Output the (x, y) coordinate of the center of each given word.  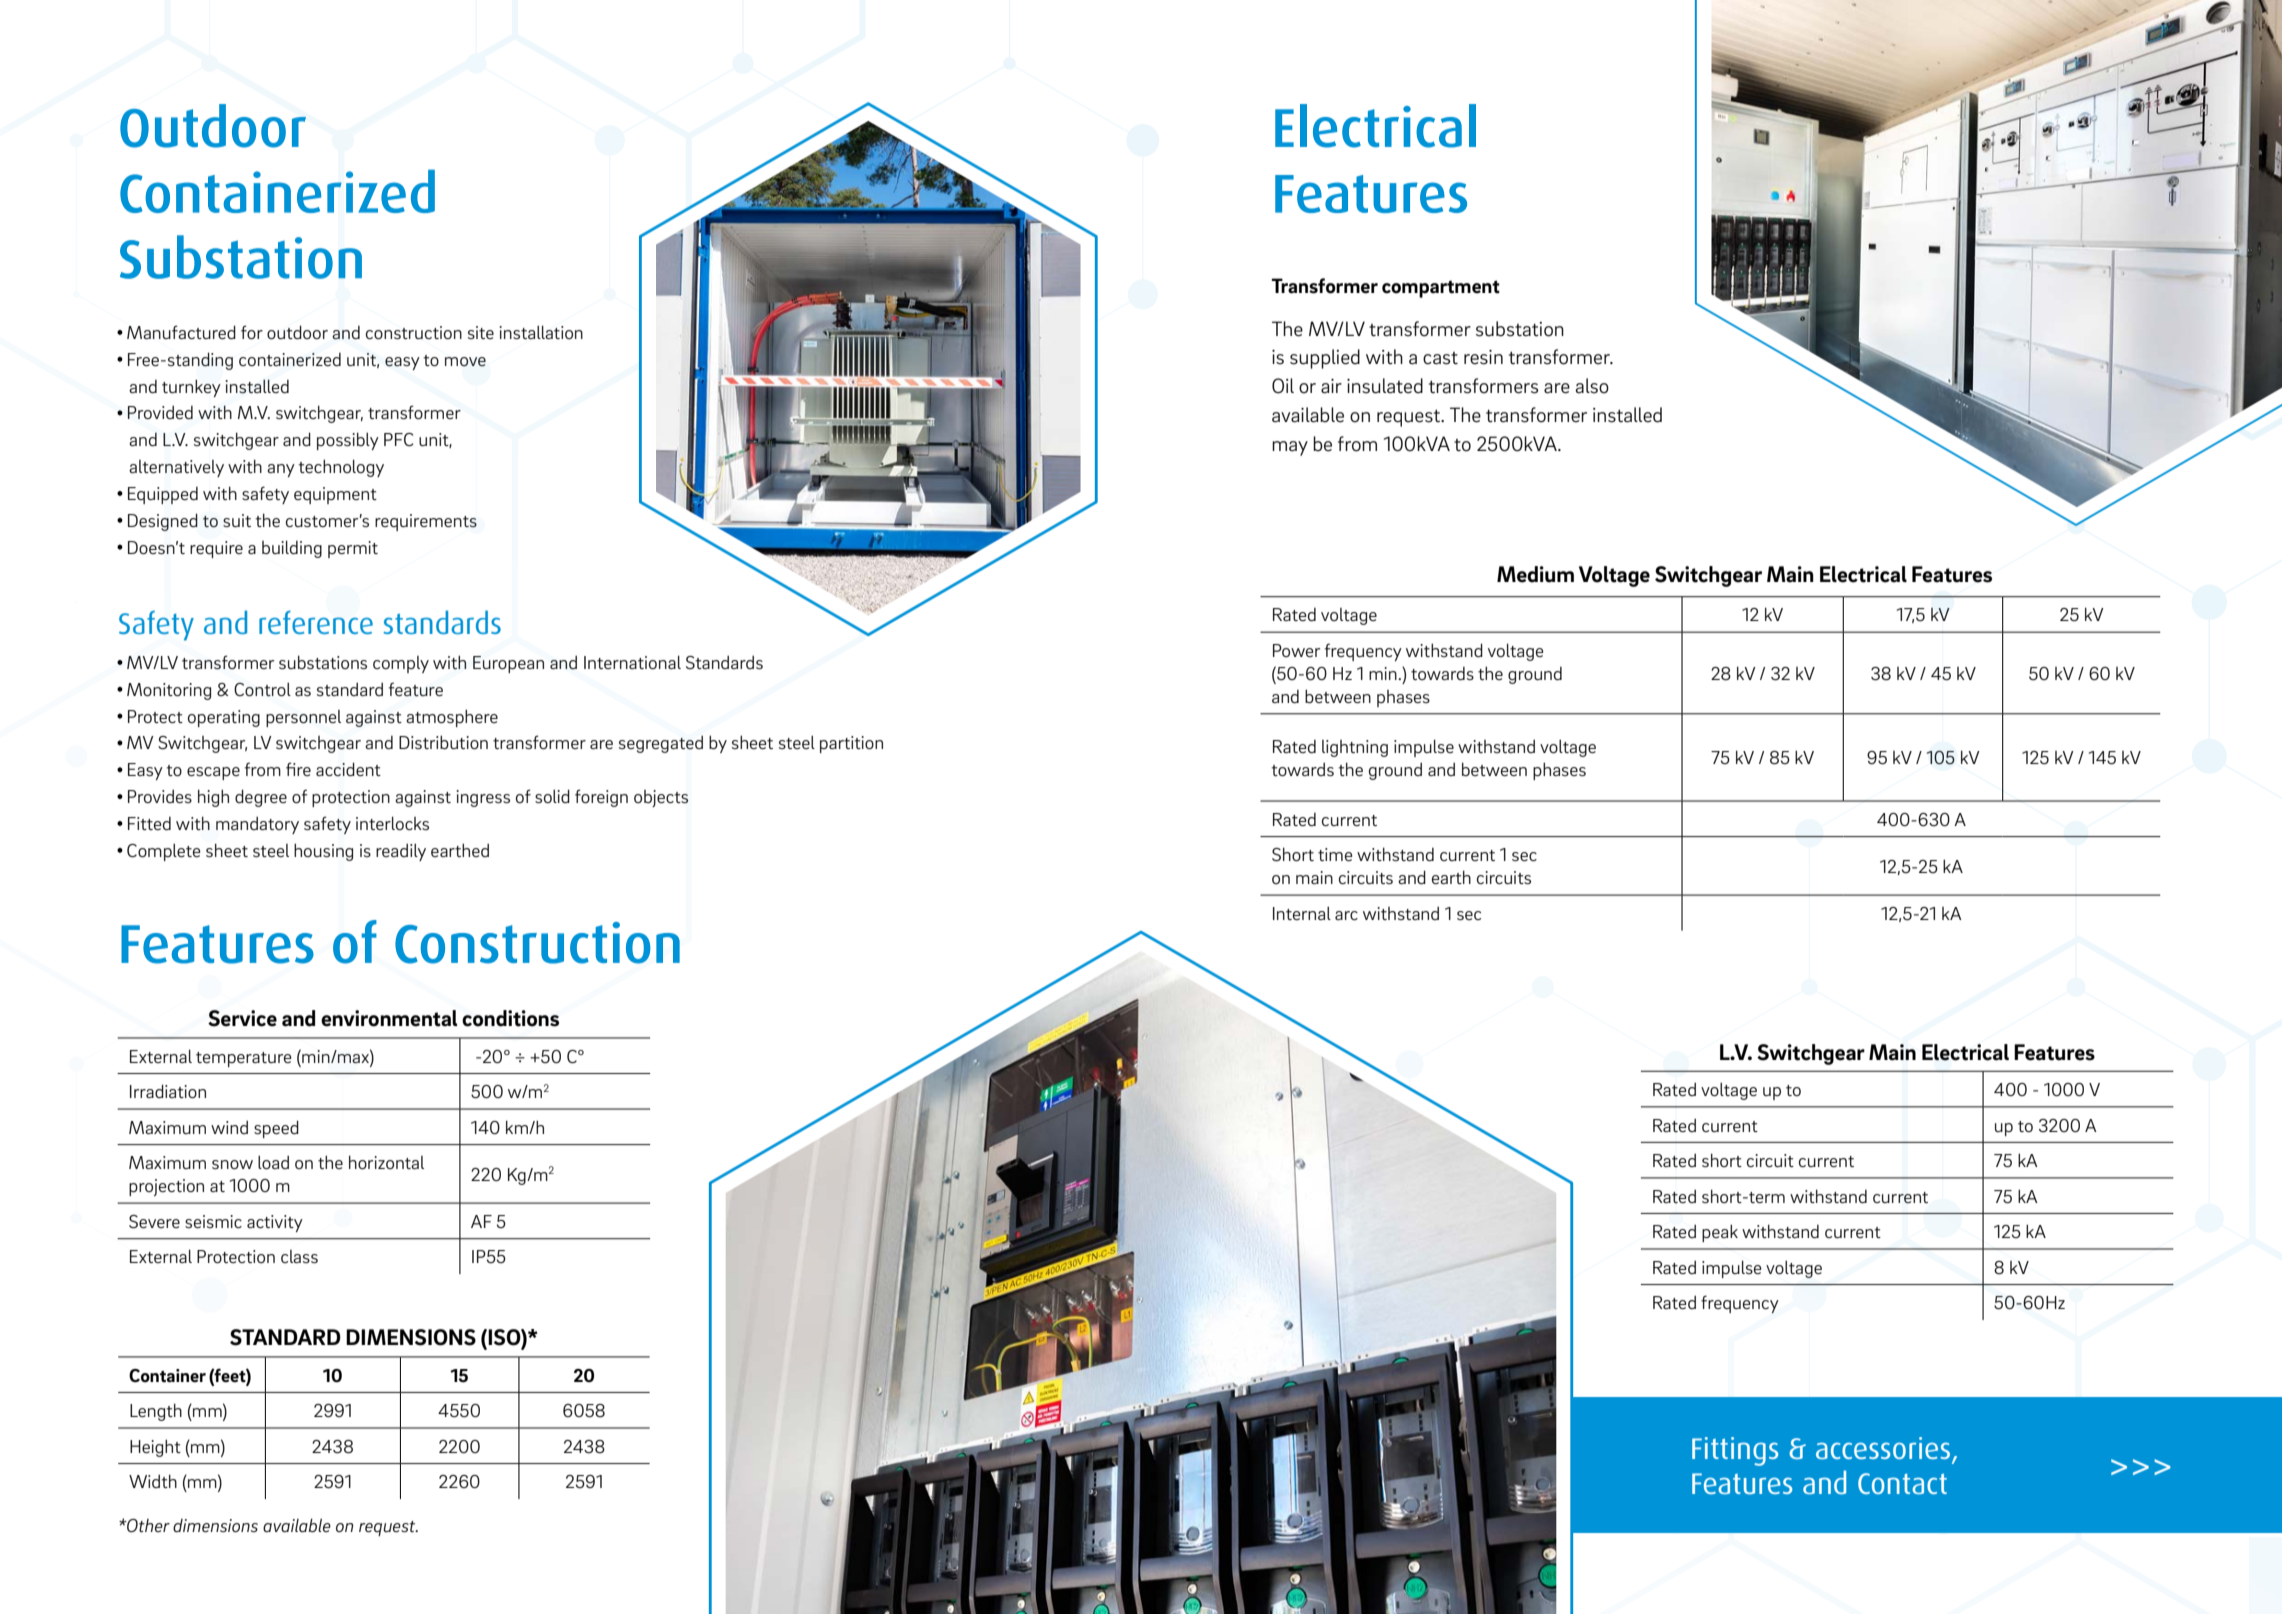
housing (323, 852)
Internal (1302, 913)
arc (1346, 915)
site (481, 332)
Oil (1283, 386)
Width (153, 1481)
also (1592, 386)
